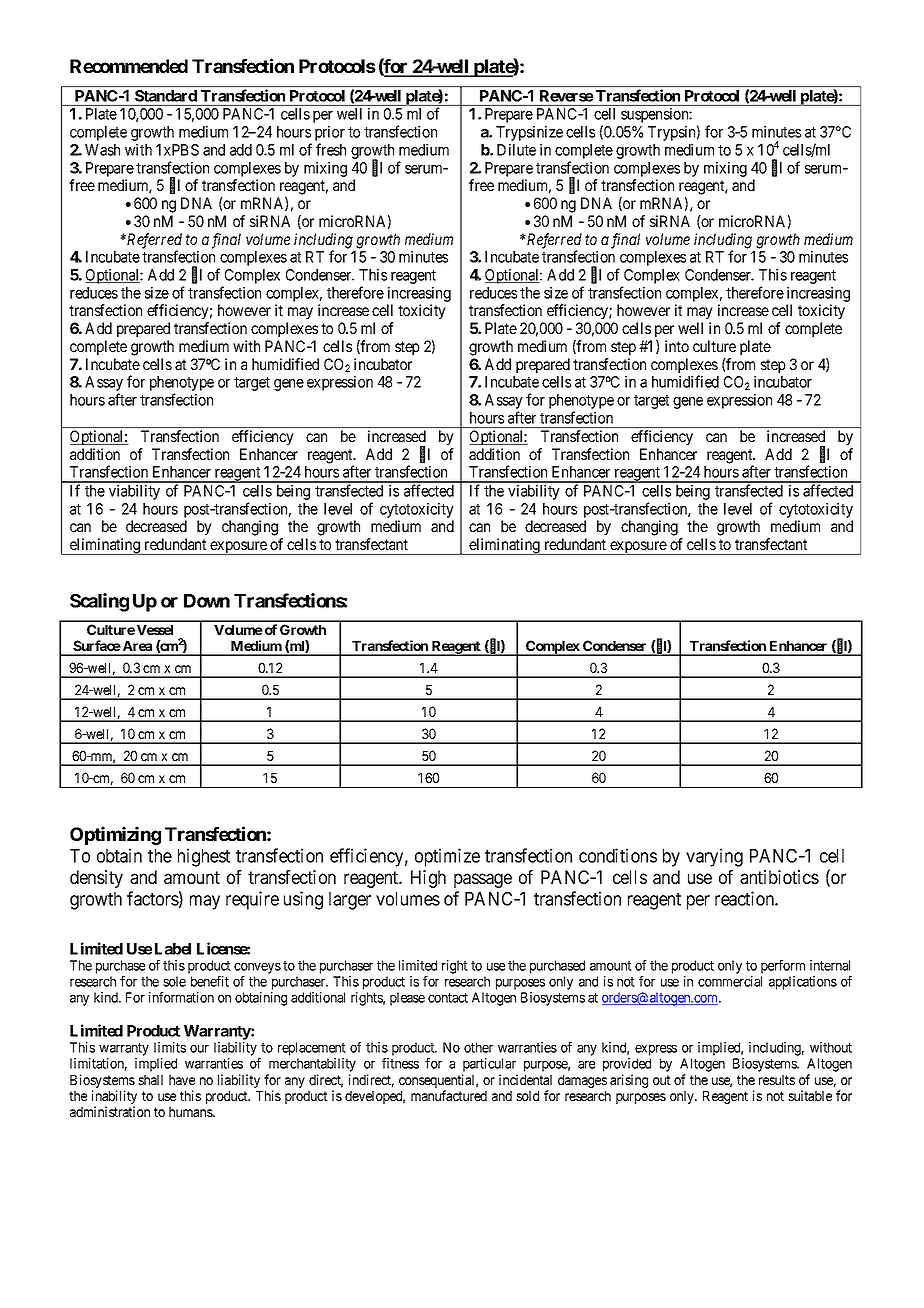 This screenshot has height=1308, width=924. I want to click on fresh, so click(331, 149).
